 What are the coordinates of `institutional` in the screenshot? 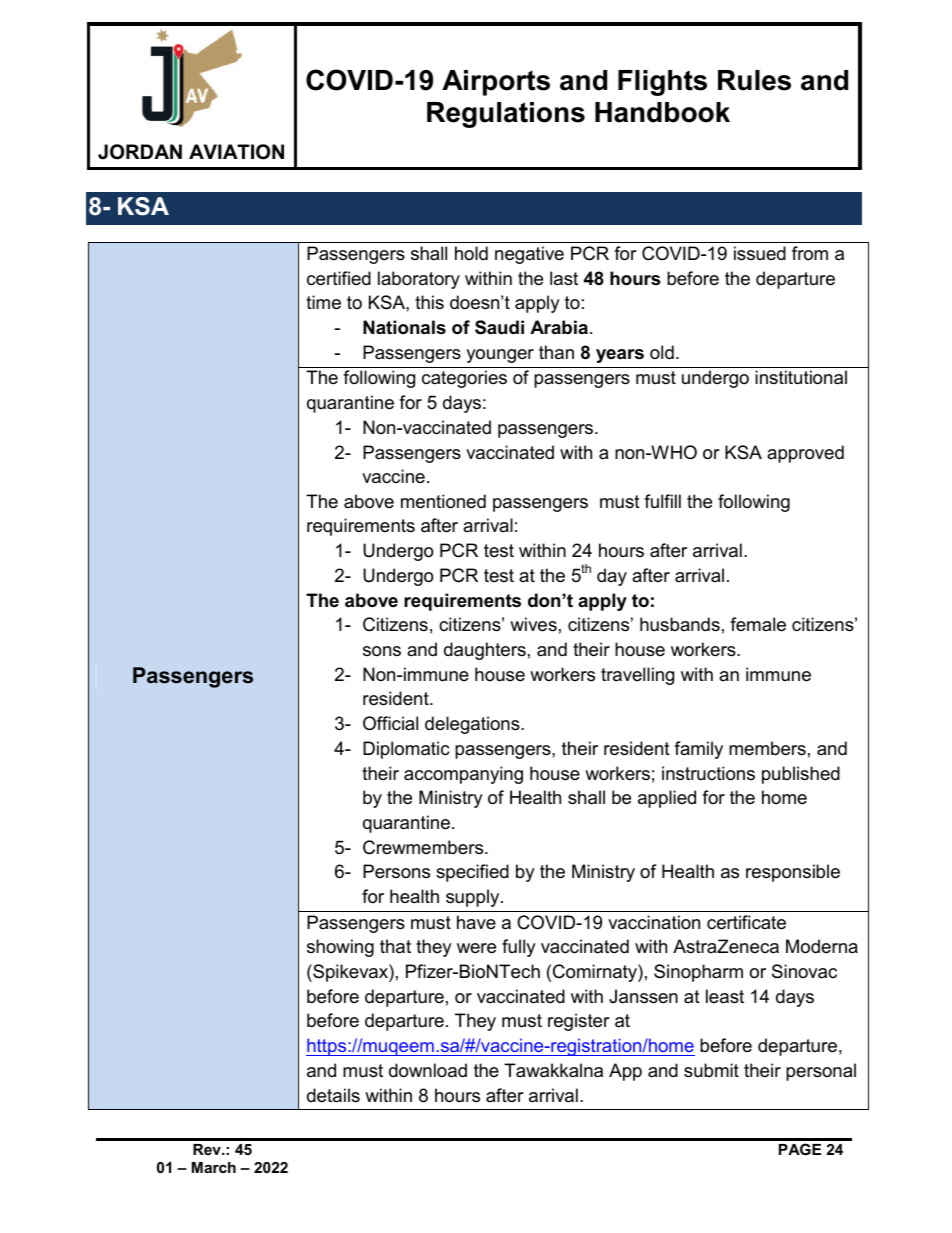 It's located at (801, 377).
